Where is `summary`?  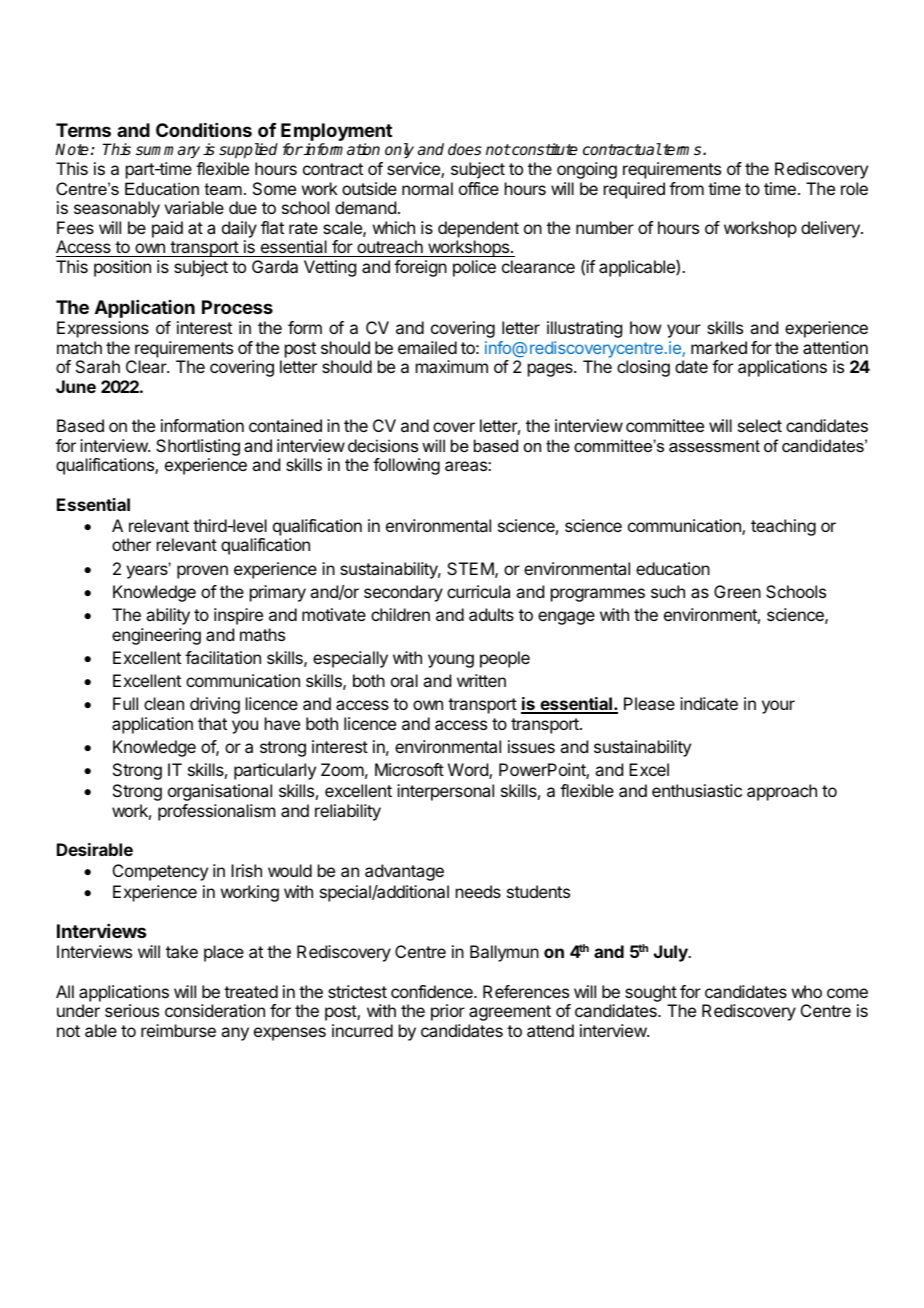 summary is located at coordinates (168, 152).
